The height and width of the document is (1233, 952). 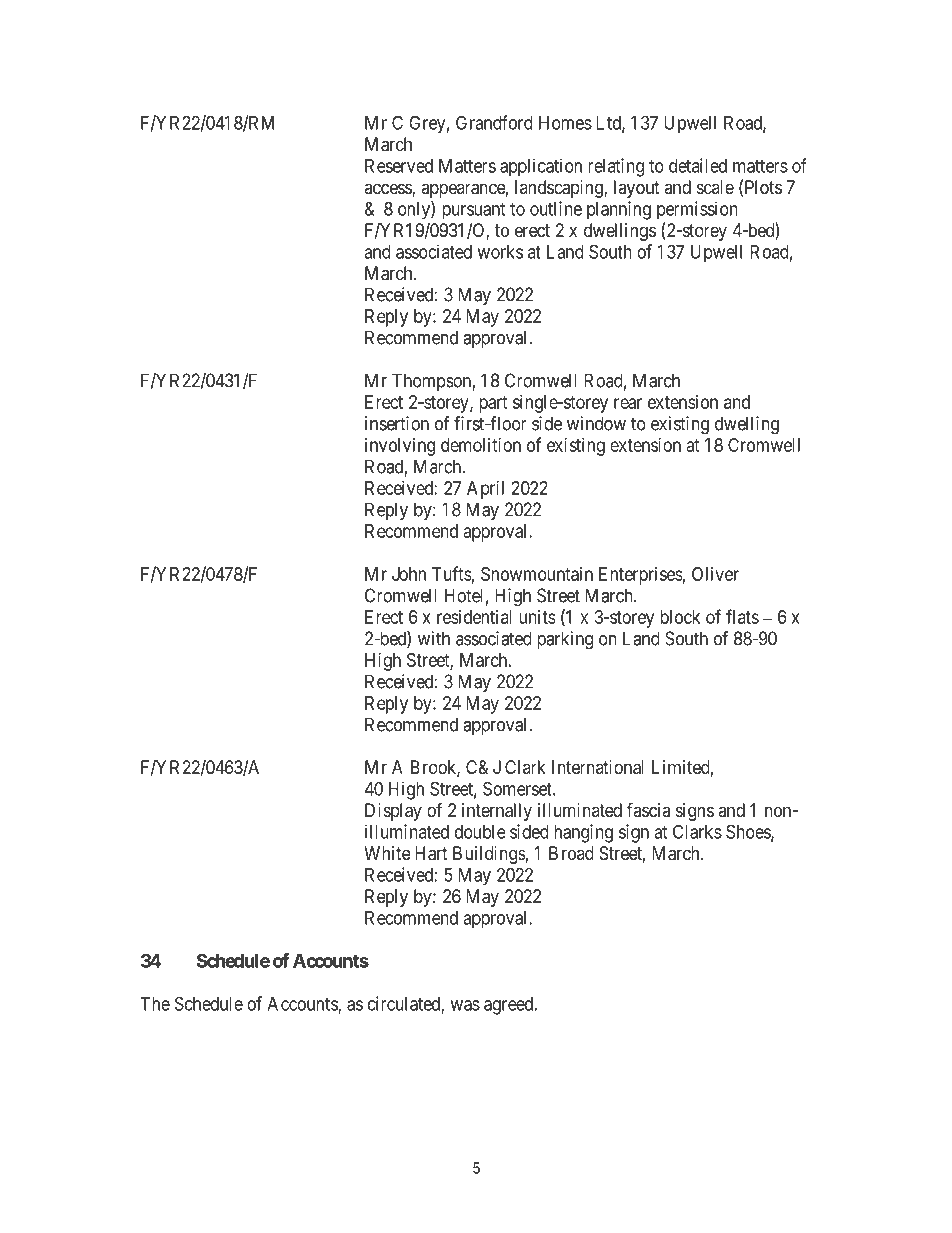 I want to click on detailed, so click(x=698, y=165).
